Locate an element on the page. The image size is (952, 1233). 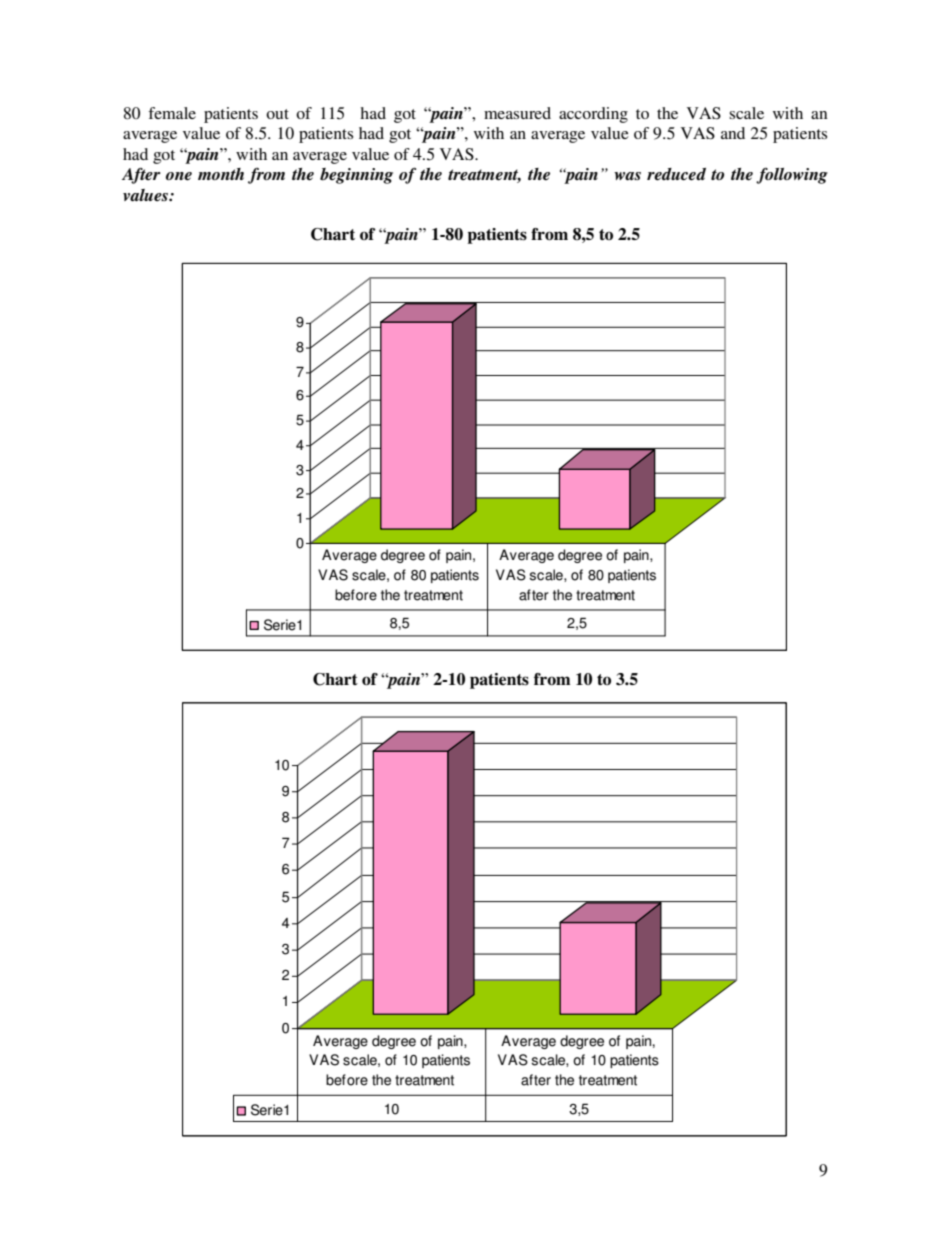
was is located at coordinates (627, 176).
